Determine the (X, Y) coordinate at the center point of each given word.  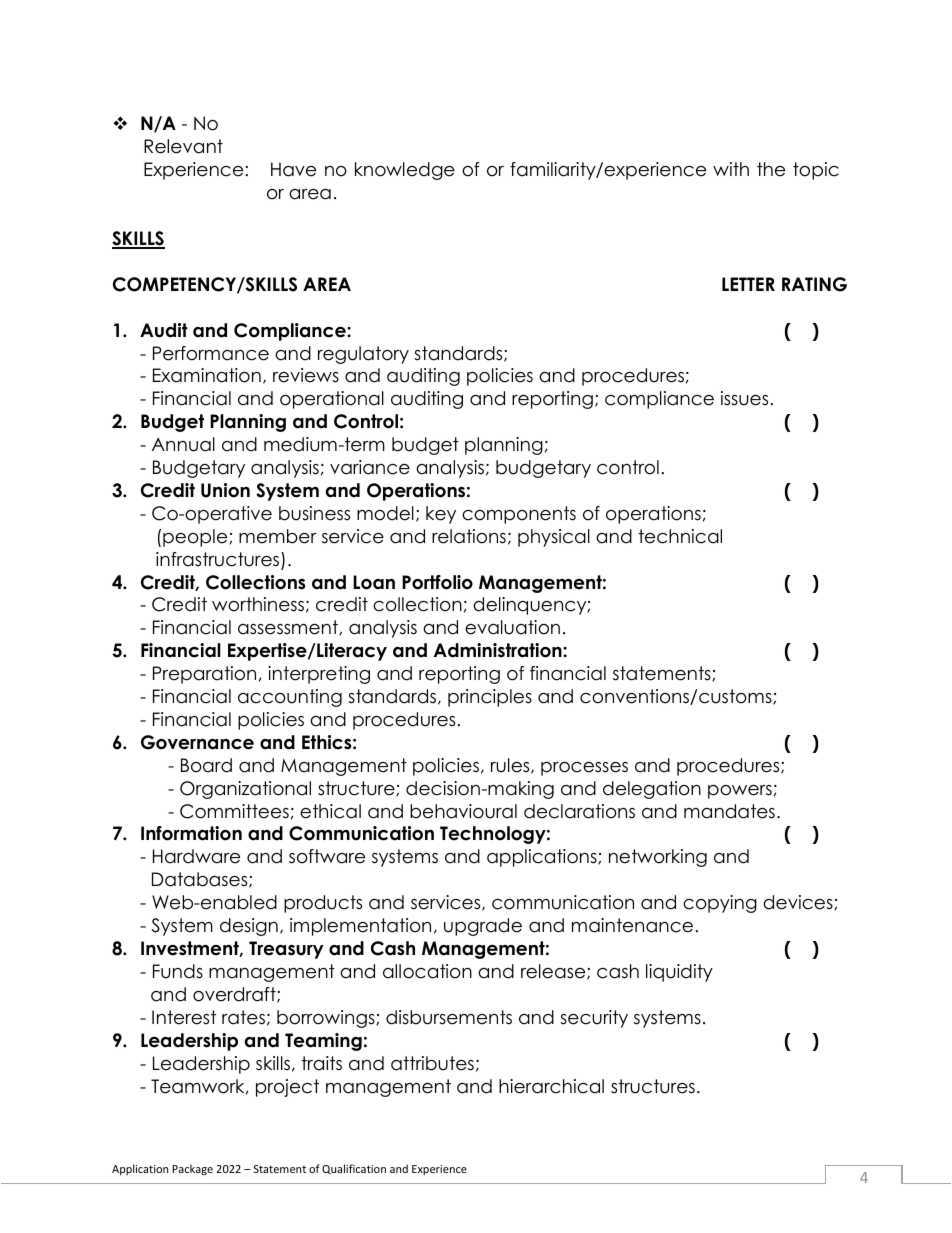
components (519, 515)
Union (225, 490)
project (287, 1088)
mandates (729, 811)
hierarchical (551, 1086)
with (731, 169)
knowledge (405, 171)
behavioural (463, 811)
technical (680, 536)
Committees (234, 811)
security (594, 1019)
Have (293, 169)
